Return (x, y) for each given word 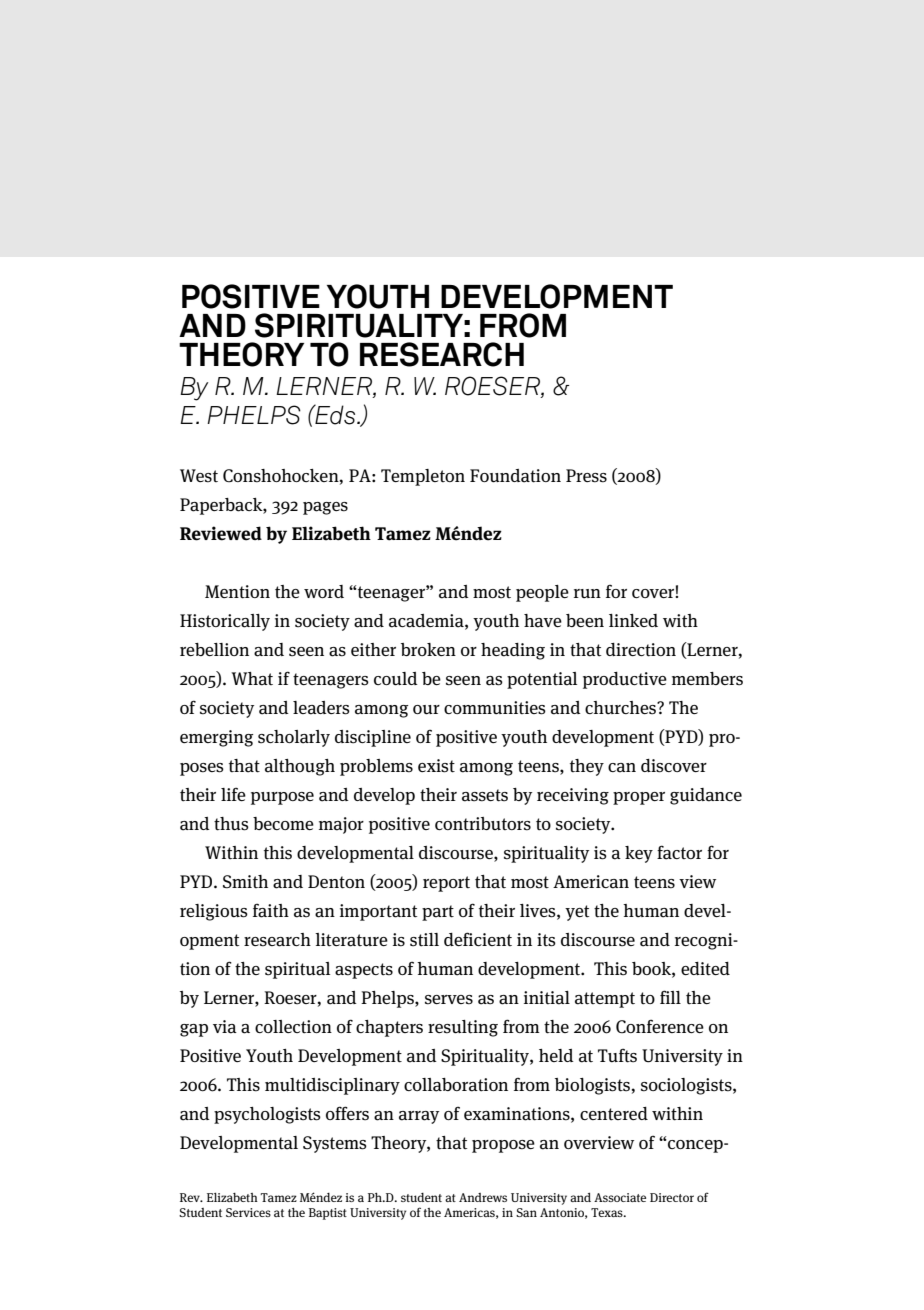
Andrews (483, 1197)
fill (670, 997)
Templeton (423, 477)
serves (449, 1000)
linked (633, 620)
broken (428, 649)
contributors (483, 824)
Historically (225, 622)
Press (586, 476)
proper (639, 798)
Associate (620, 1197)
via (225, 1027)
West (199, 476)
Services (248, 1212)
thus (231, 824)
